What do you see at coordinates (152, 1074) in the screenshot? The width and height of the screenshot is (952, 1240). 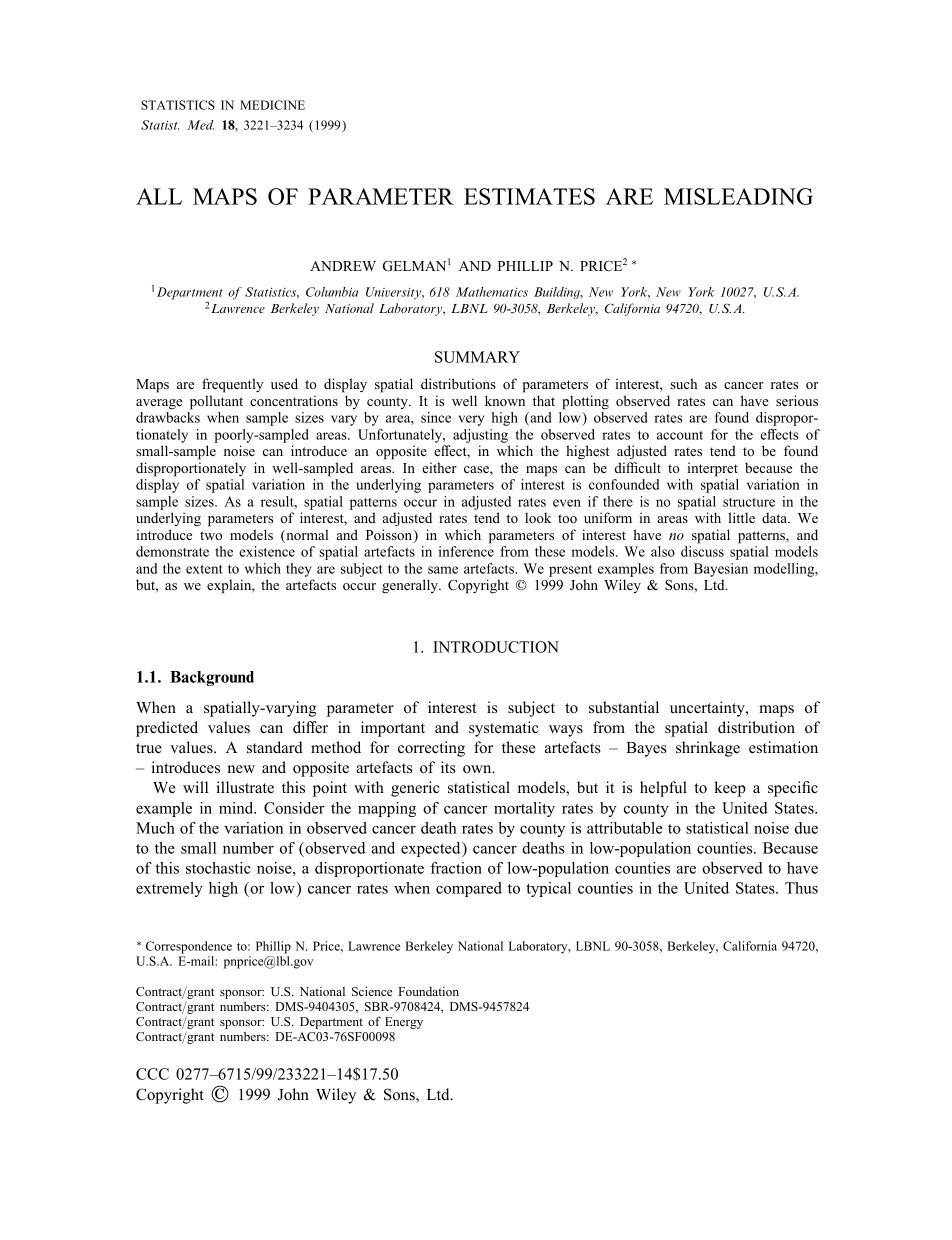 I see `CCC` at bounding box center [152, 1074].
